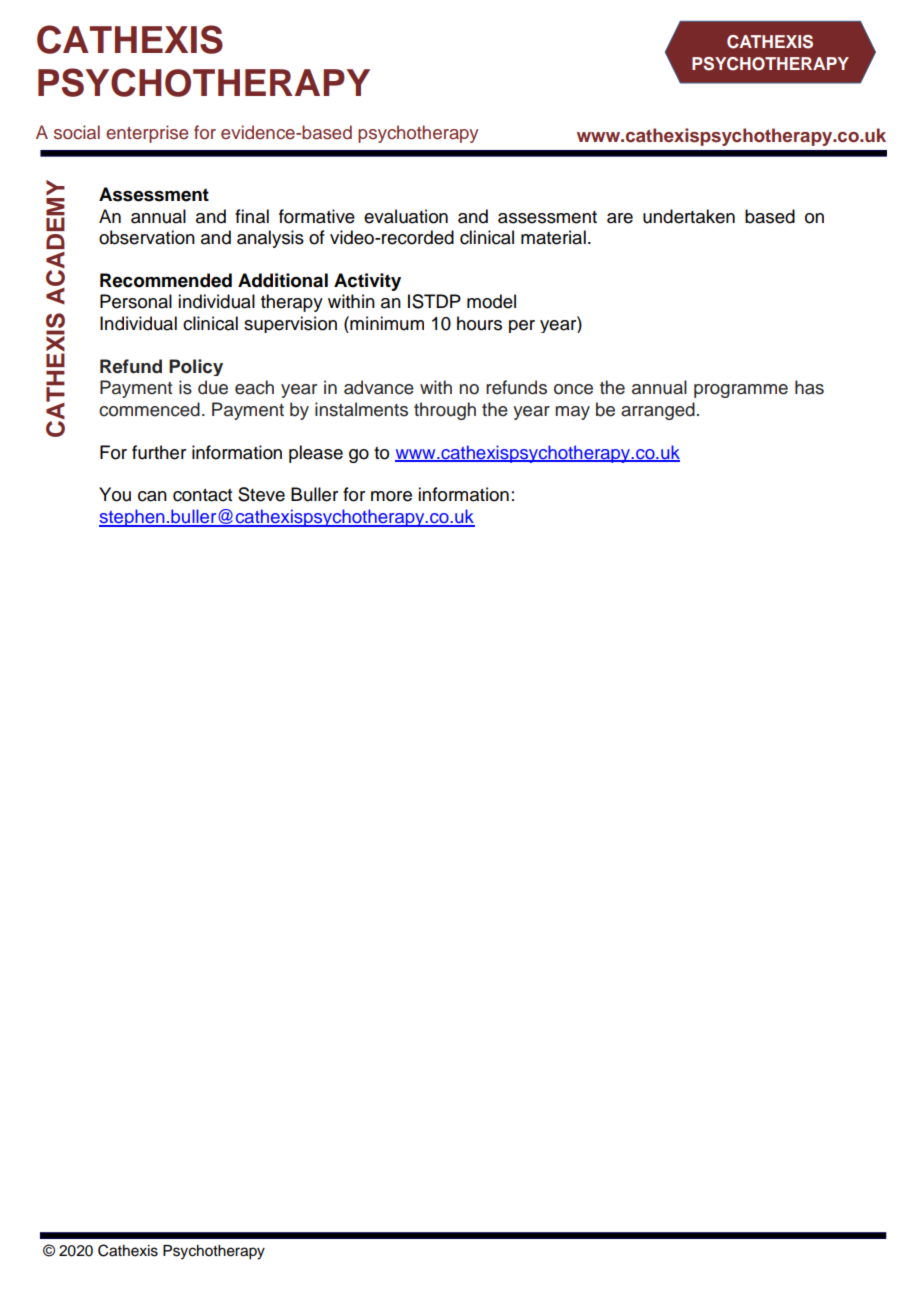 This document has height=1308, width=924. I want to click on material, so click(553, 237).
